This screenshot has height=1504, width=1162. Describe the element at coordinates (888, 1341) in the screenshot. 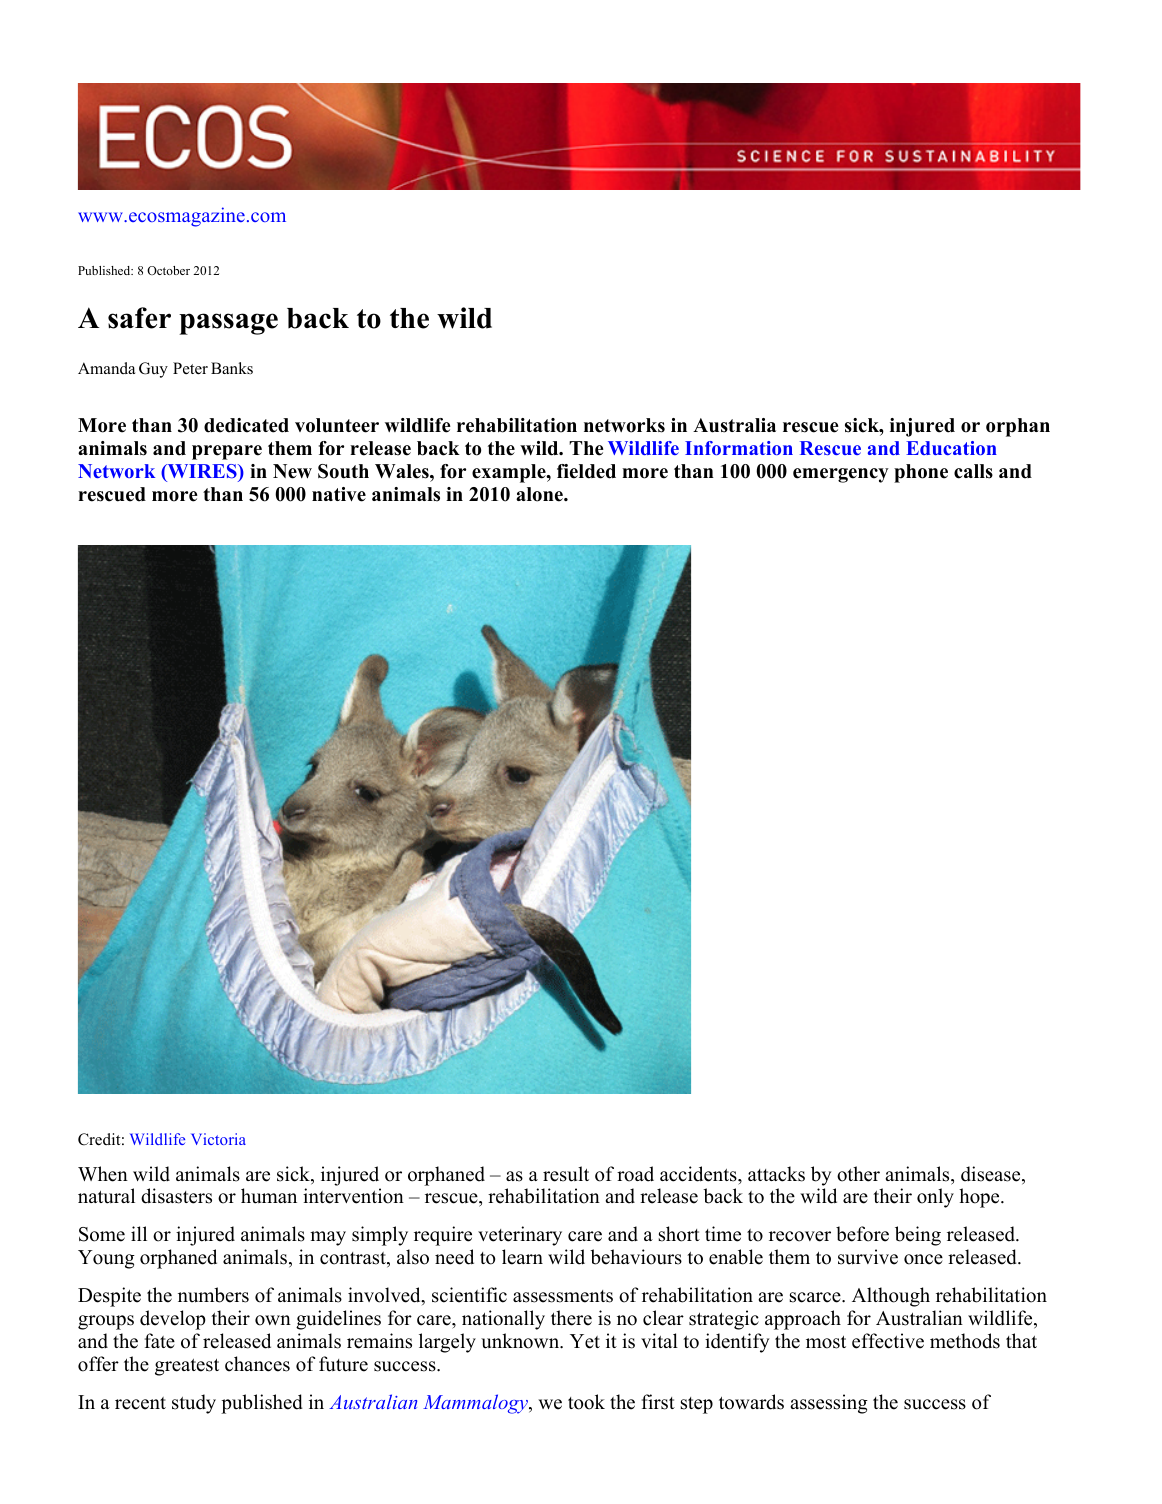

I see `effective` at that location.
